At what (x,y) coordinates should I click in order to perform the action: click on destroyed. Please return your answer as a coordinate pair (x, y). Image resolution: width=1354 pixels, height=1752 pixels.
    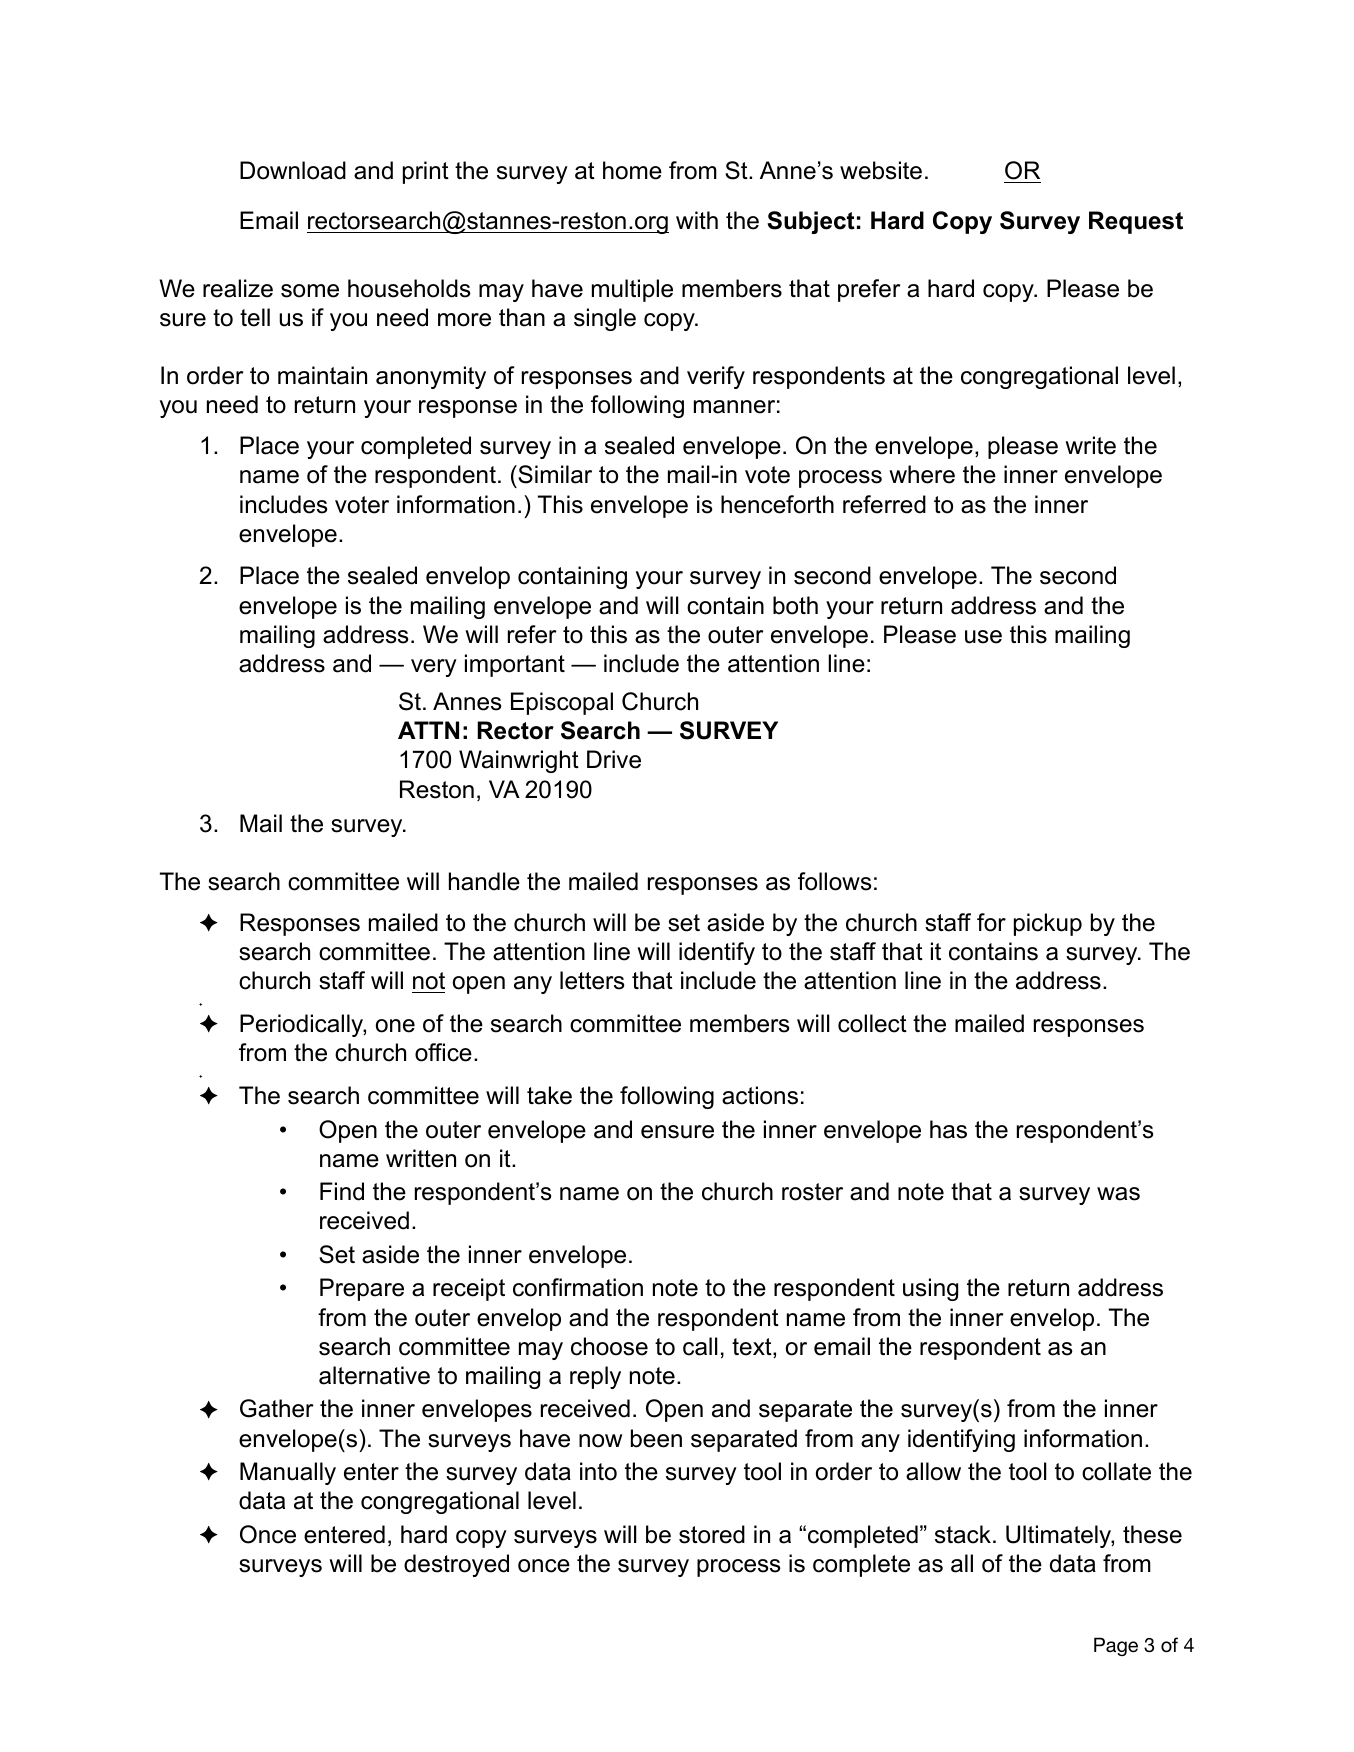
    Looking at the image, I should click on (456, 1565).
